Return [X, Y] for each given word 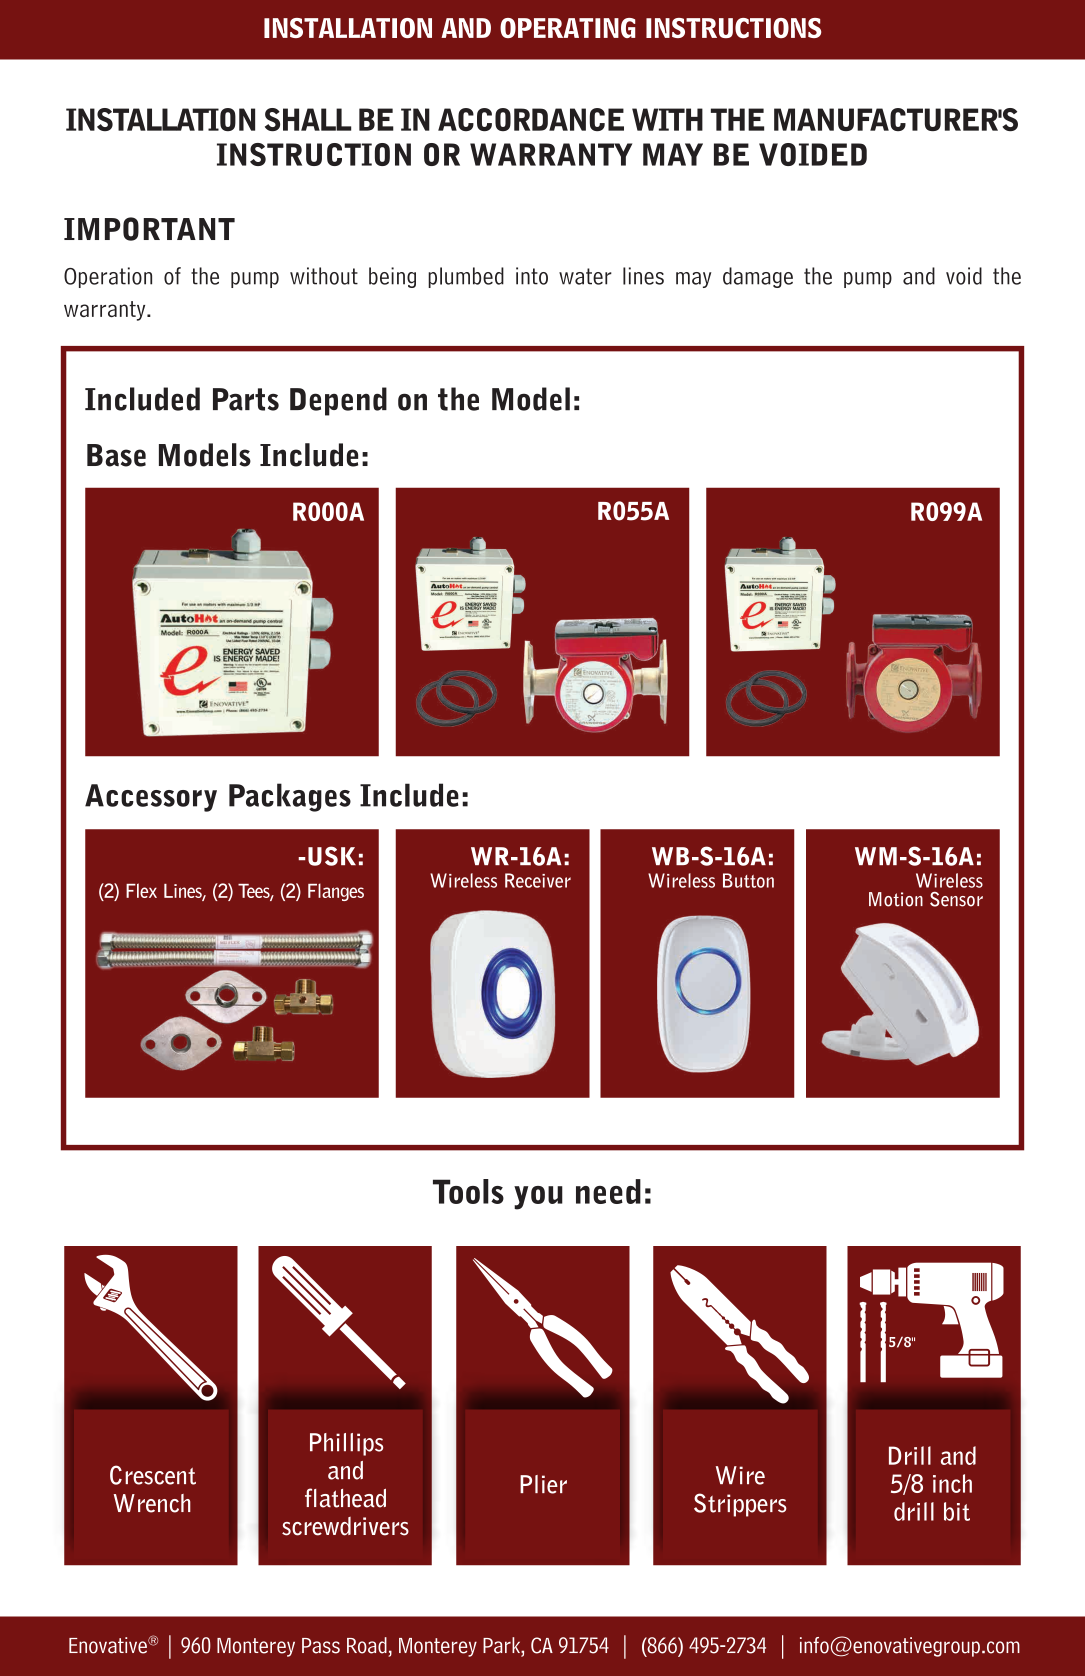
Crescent [153, 1475]
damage [758, 277]
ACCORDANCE [531, 119]
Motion [896, 899]
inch [952, 1483]
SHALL [308, 119]
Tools [468, 1191]
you [538, 1198]
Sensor [956, 899]
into [532, 276]
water [585, 276]
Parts [246, 399]
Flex [141, 890]
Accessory [151, 798]
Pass [321, 1646]
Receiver [538, 880]
